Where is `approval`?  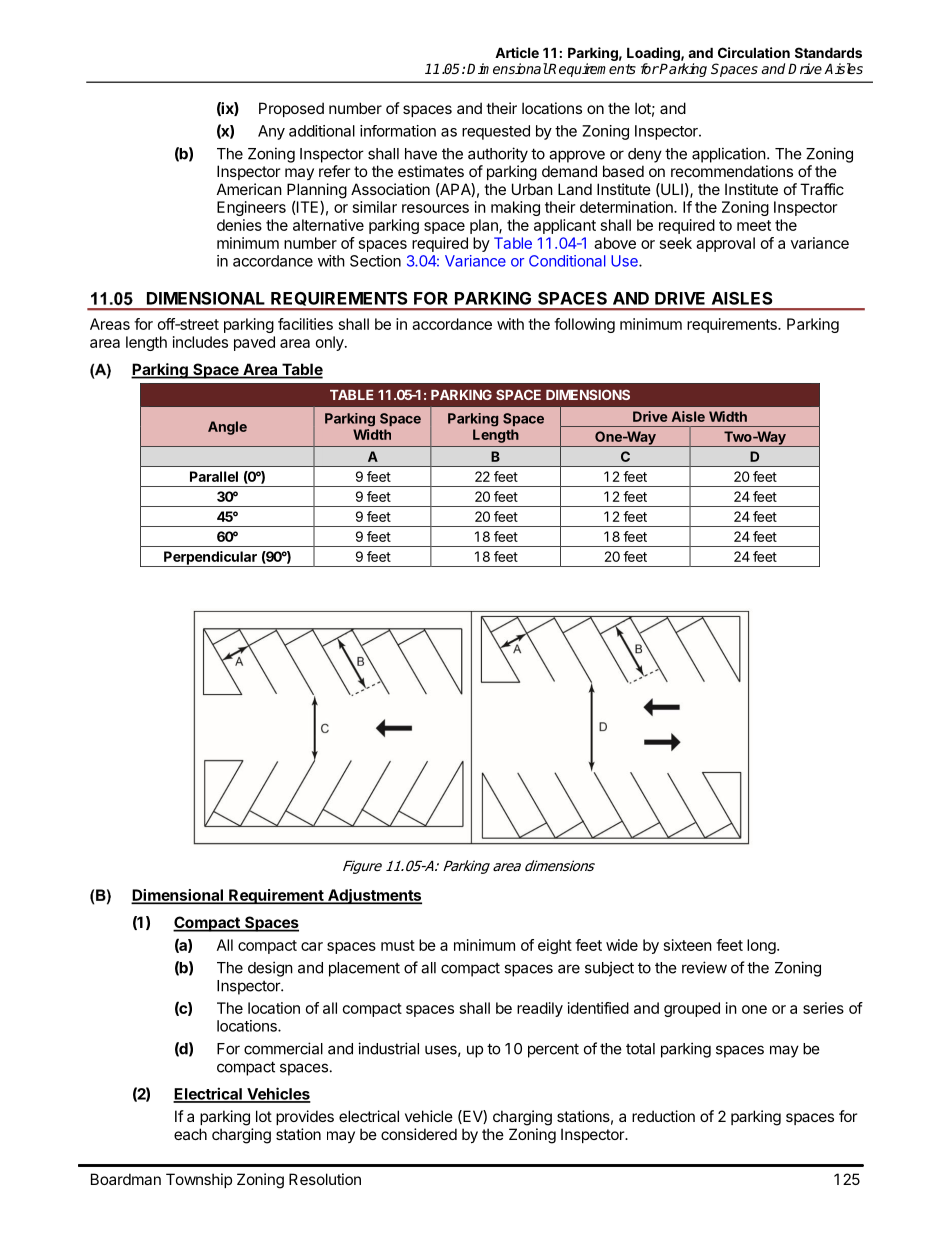 approval is located at coordinates (725, 244).
